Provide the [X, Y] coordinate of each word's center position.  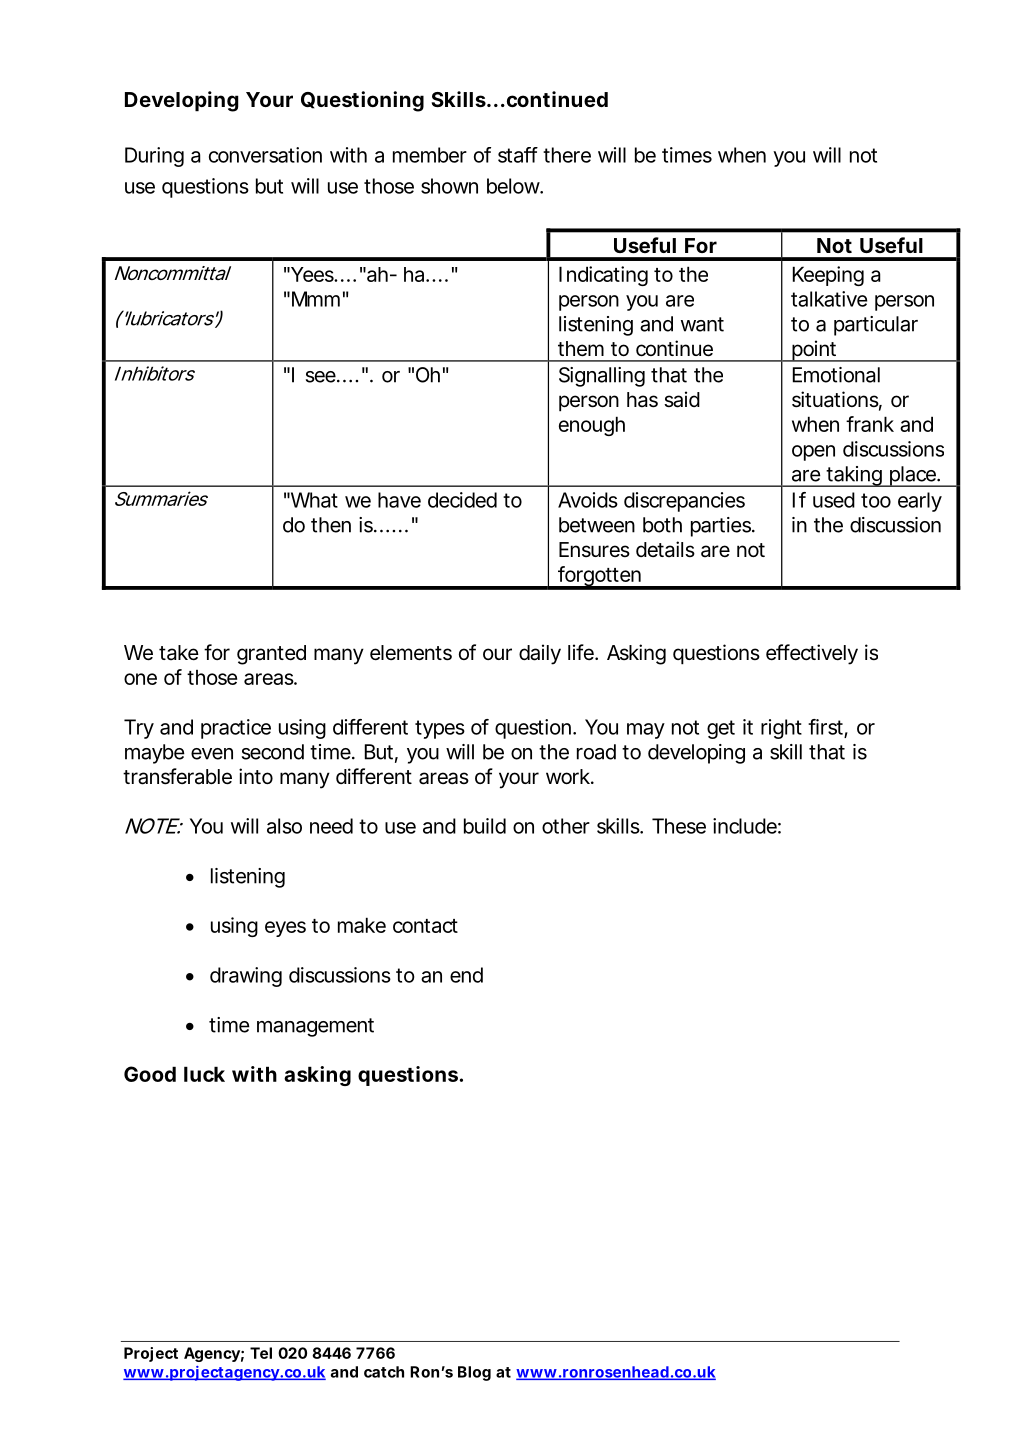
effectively [812, 654]
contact [425, 926]
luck [204, 1074]
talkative [829, 299]
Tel [261, 1353]
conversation [265, 155]
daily [540, 654]
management [315, 1027]
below [513, 186]
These [679, 826]
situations [835, 399]
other [566, 826]
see [321, 377]
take [179, 653]
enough [592, 426]
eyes [285, 929]
